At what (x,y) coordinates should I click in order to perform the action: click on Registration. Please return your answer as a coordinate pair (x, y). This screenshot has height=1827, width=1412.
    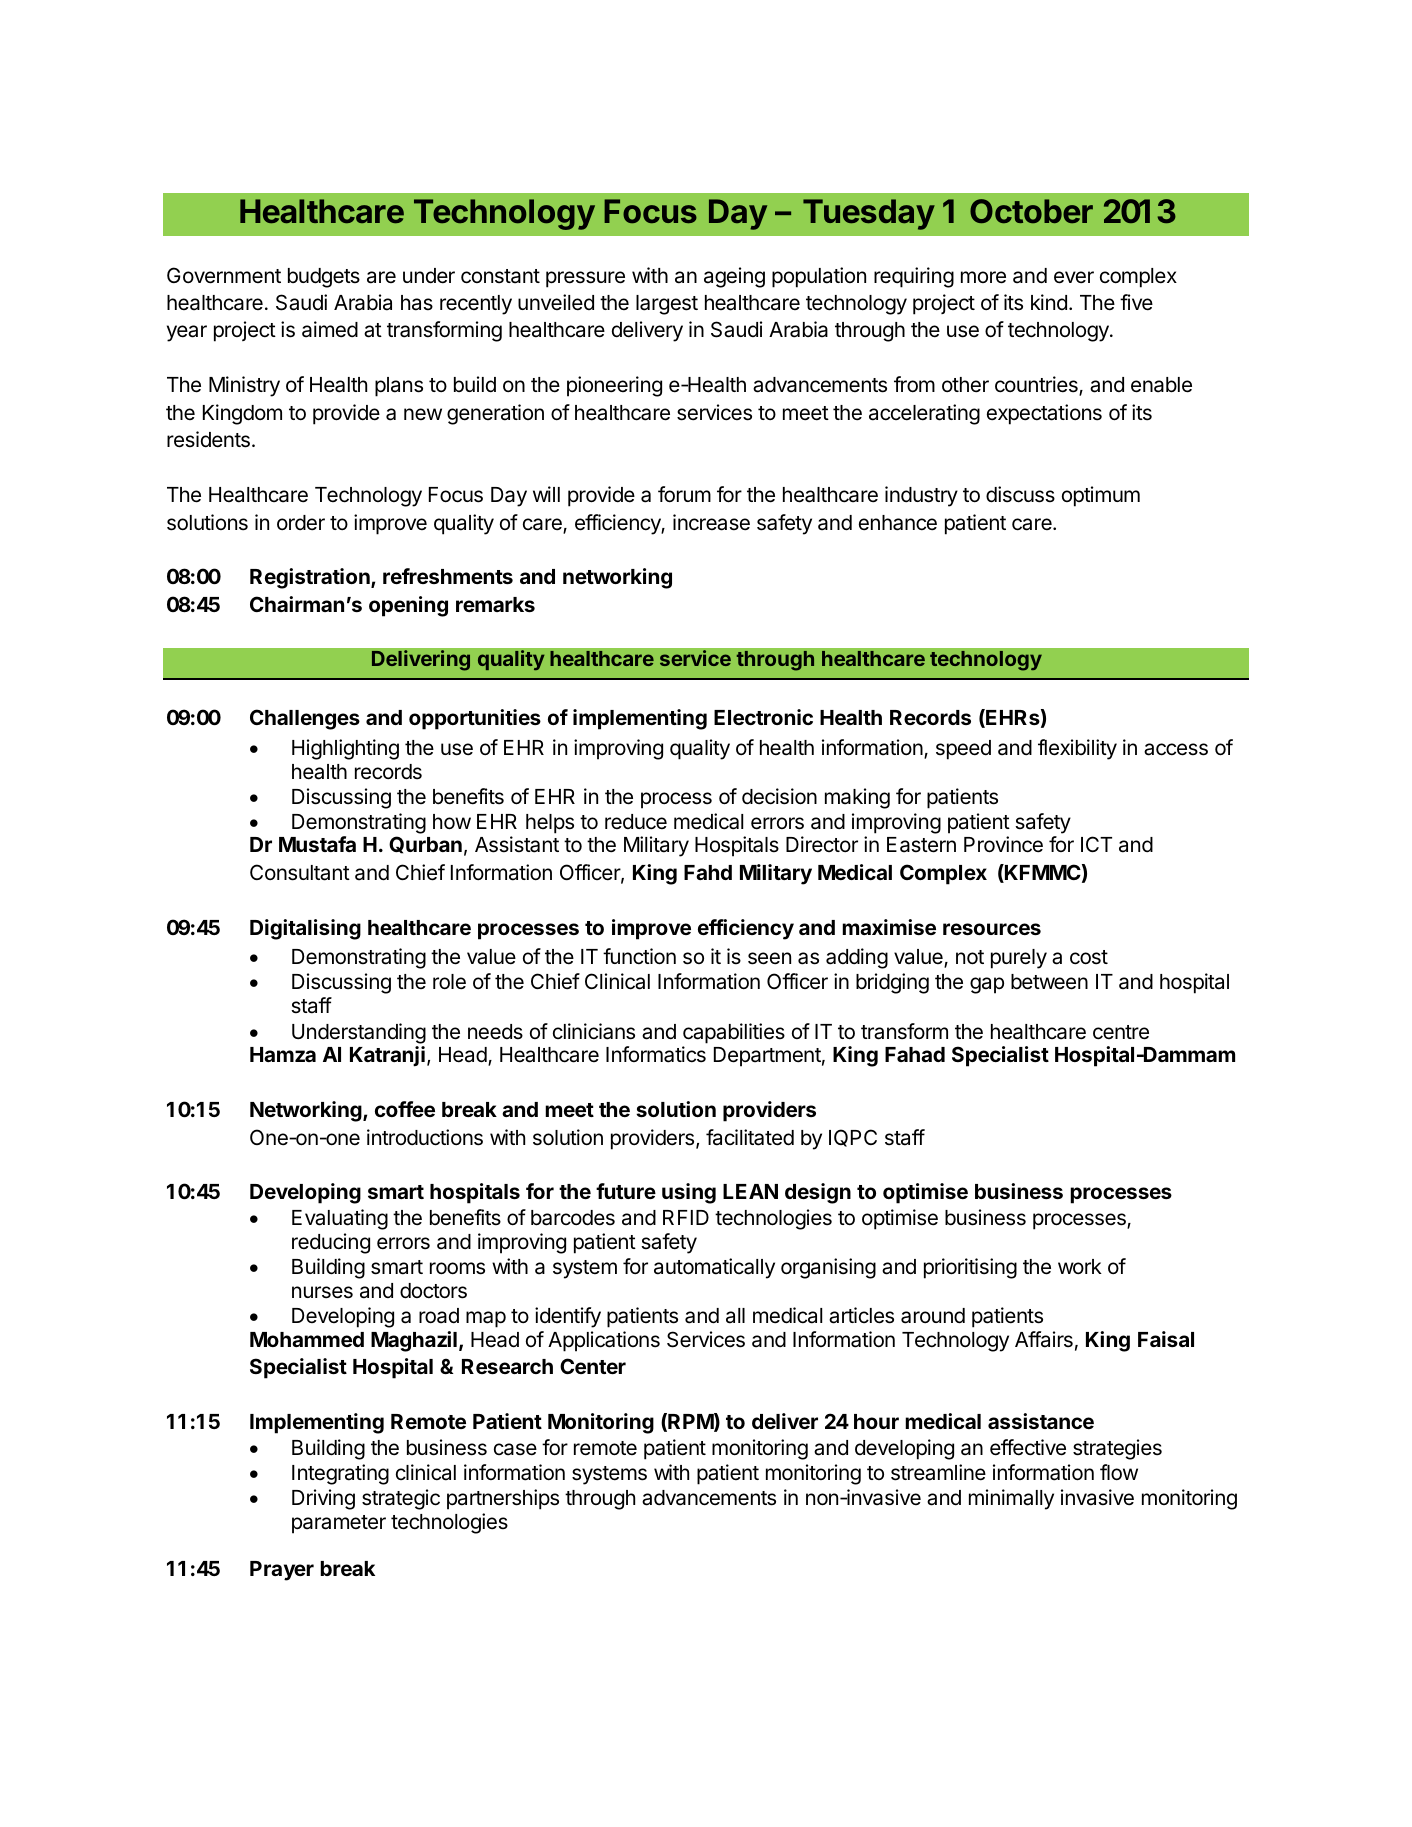
    Looking at the image, I should click on (311, 578).
